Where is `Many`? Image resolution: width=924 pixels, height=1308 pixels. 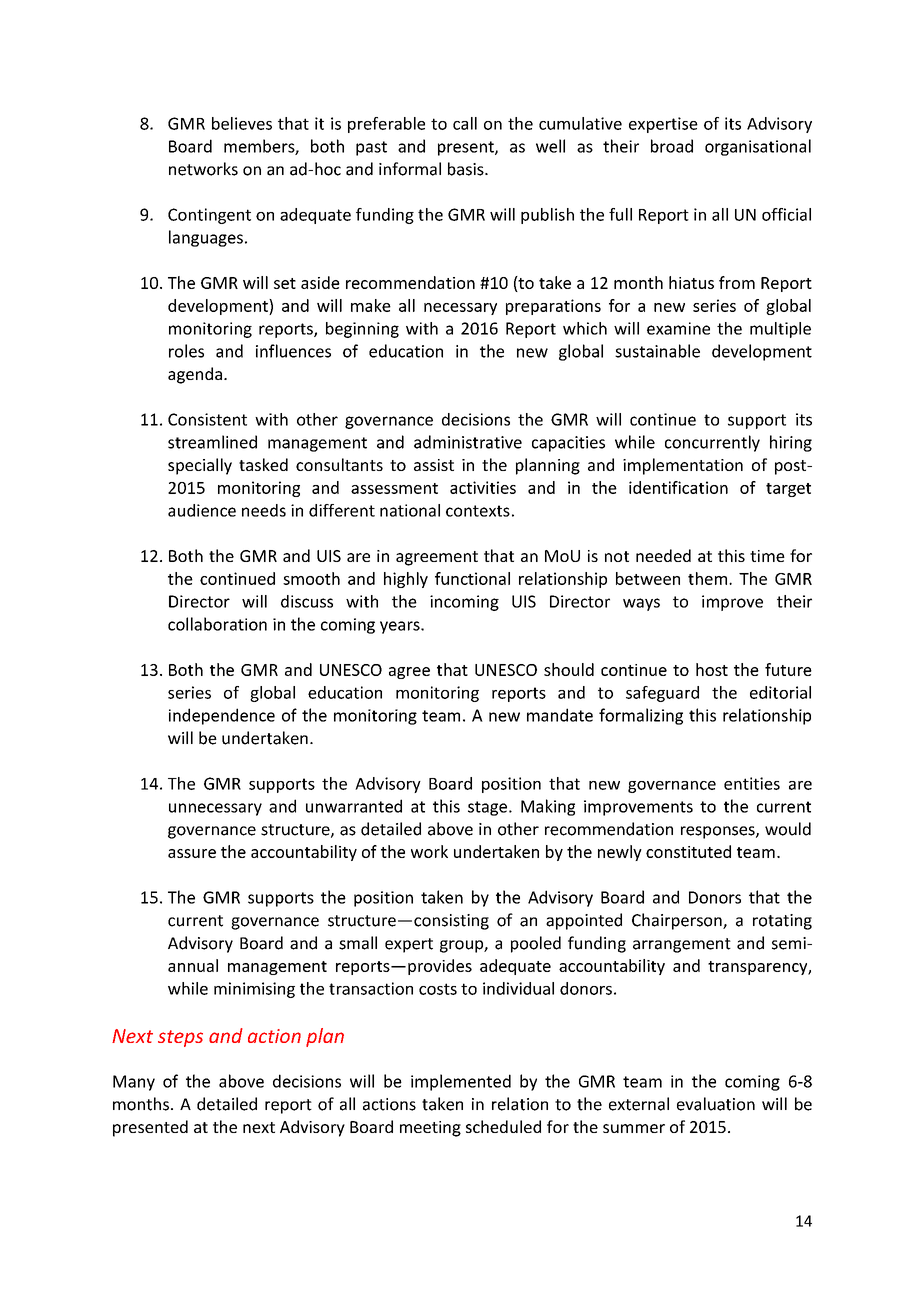
Many is located at coordinates (134, 1083).
